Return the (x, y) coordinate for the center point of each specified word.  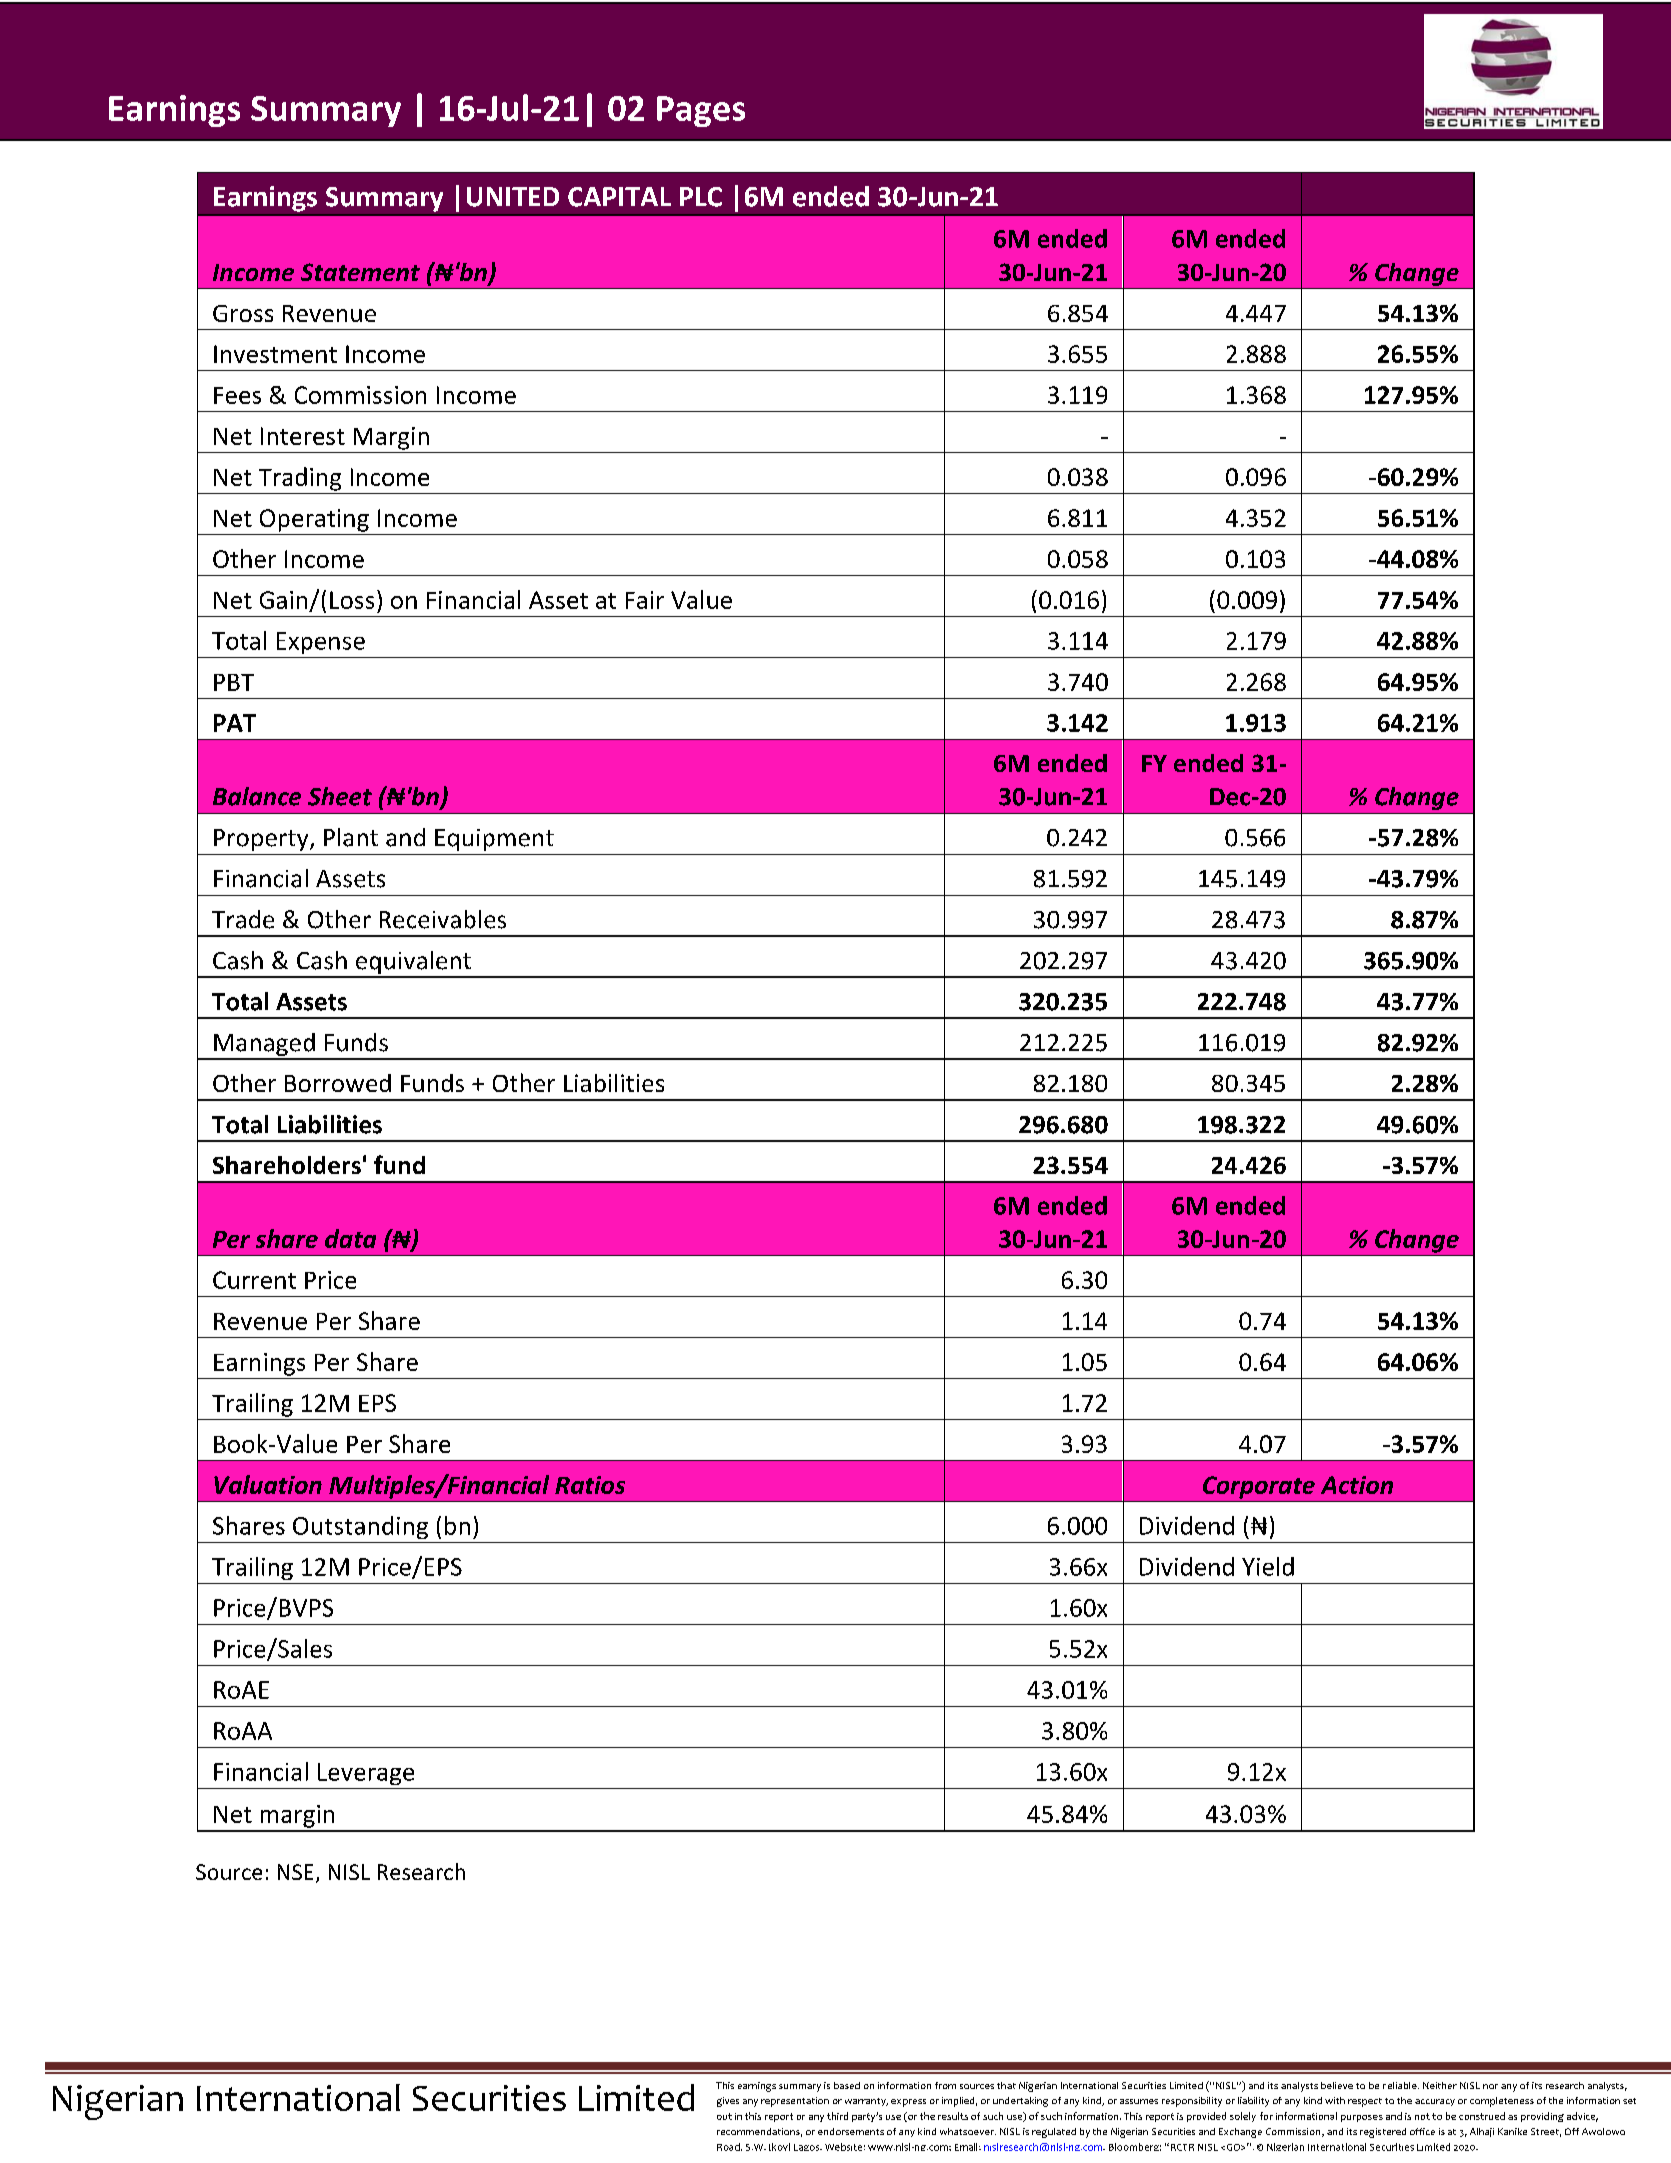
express (908, 2103)
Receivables (443, 919)
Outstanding (360, 1527)
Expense (321, 643)
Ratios (590, 1485)
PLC (701, 197)
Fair (645, 600)
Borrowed (338, 1083)
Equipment (494, 840)
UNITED (513, 197)
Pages (701, 111)
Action (1357, 1485)
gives (728, 2102)
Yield (1268, 1566)
